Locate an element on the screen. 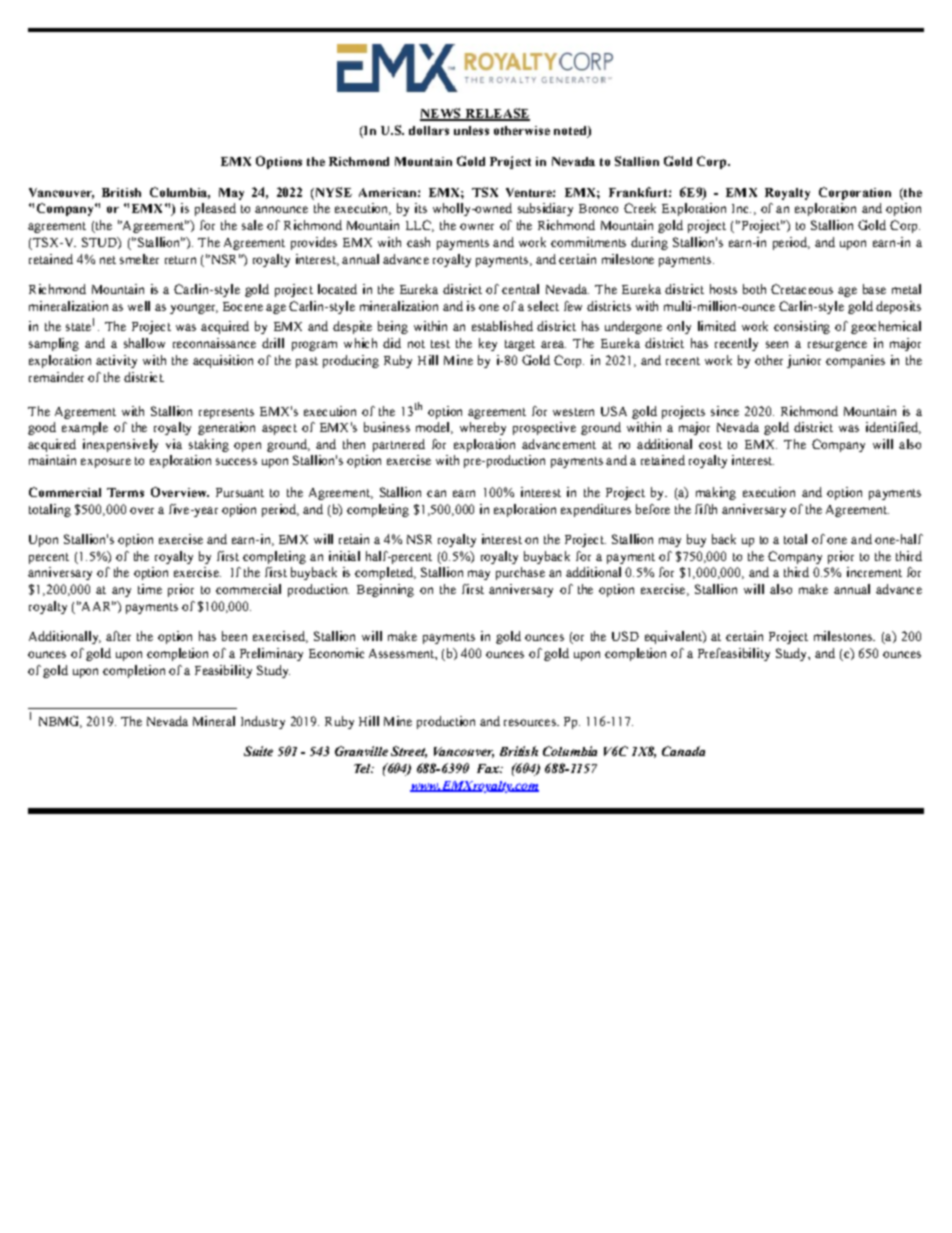  Suite is located at coordinates (258, 751).
